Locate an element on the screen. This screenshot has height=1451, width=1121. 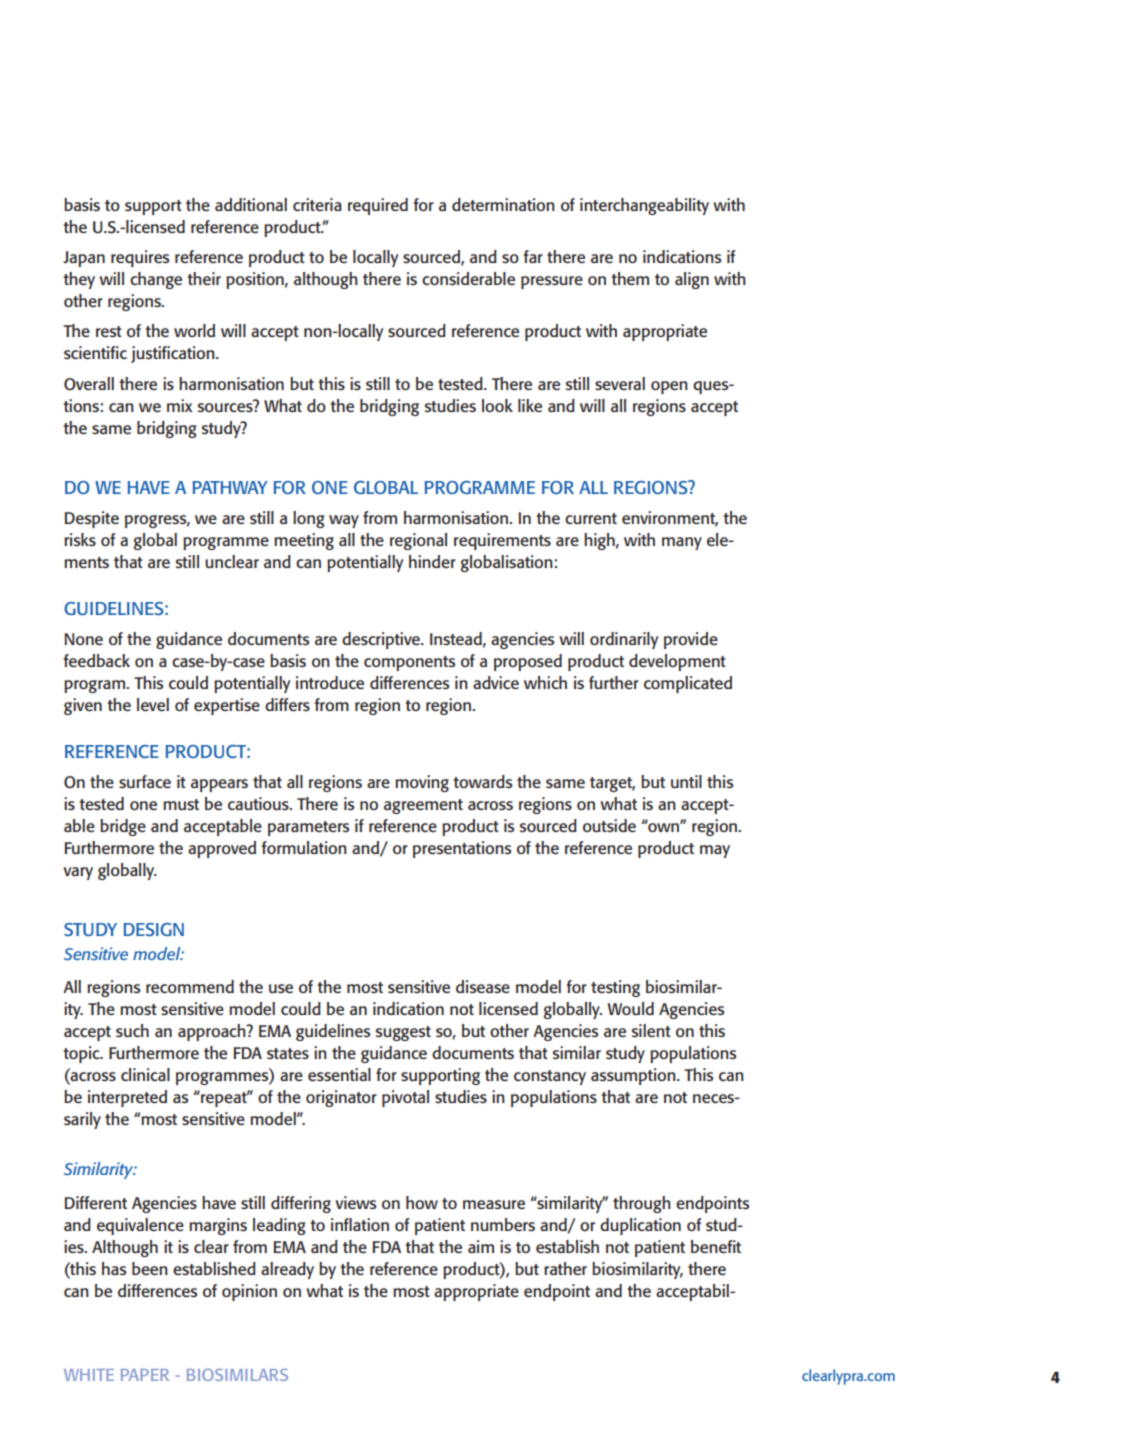
inflation is located at coordinates (360, 1224).
